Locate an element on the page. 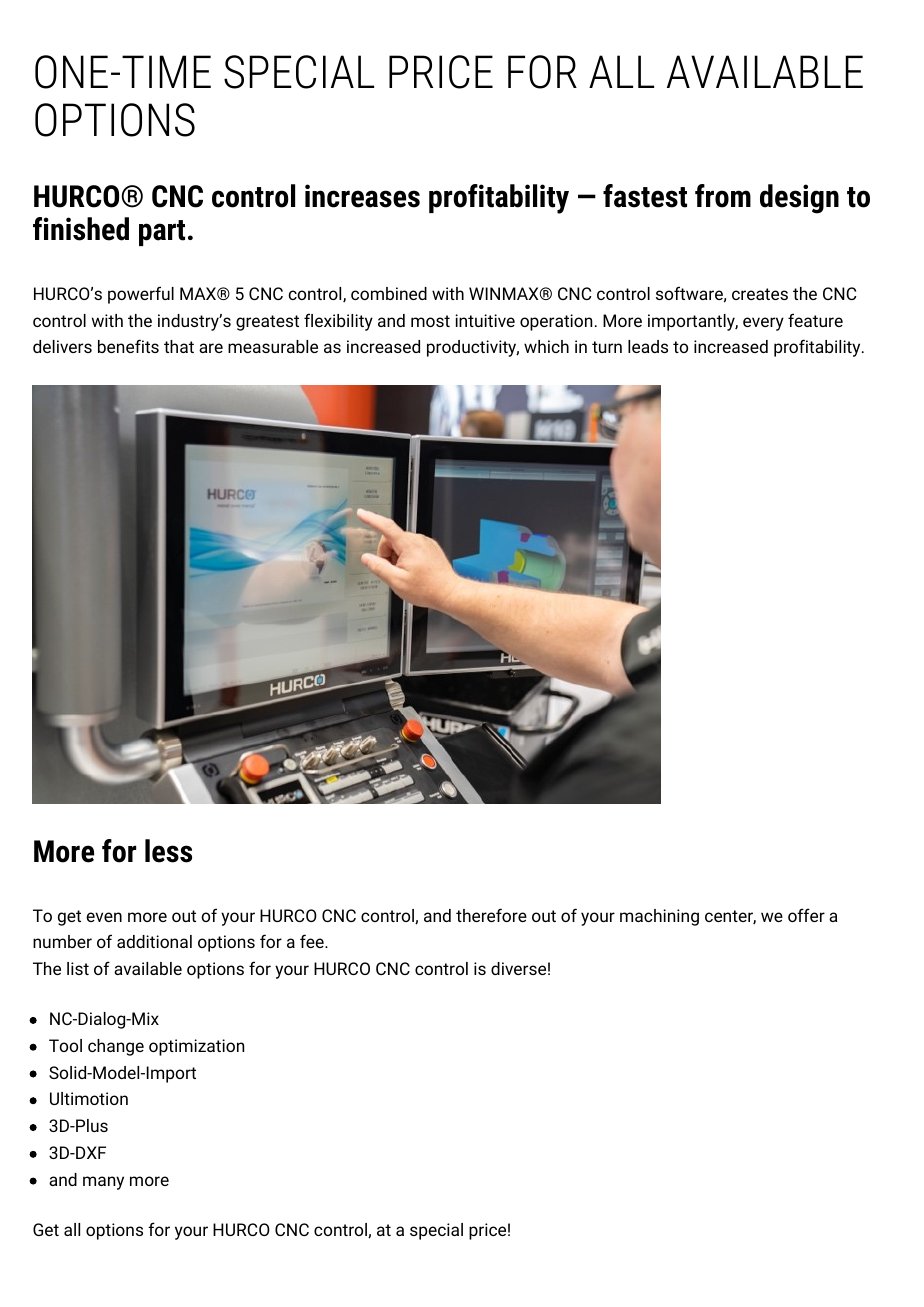  increases is located at coordinates (362, 196).
